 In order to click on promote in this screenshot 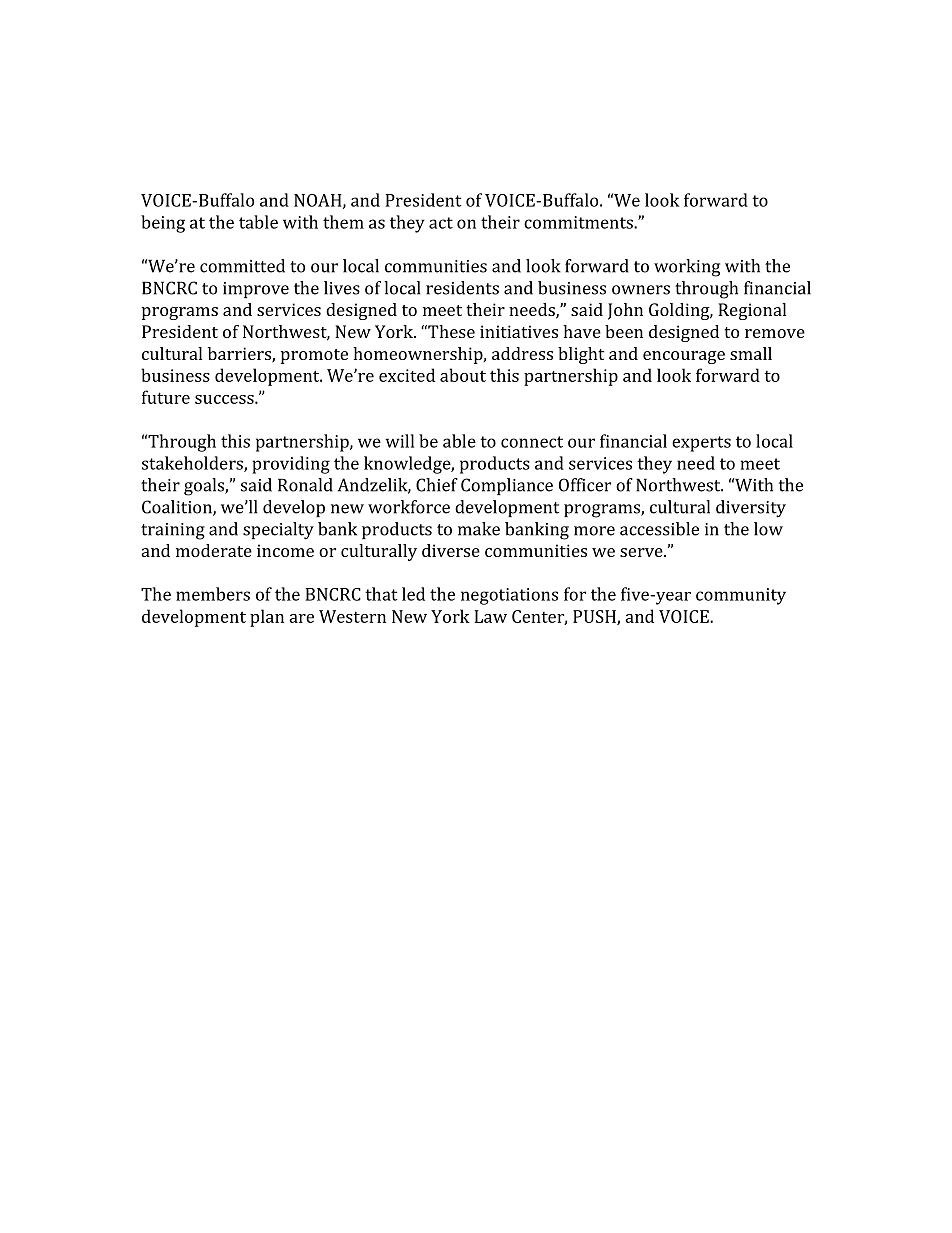, I will do `click(314, 356)`.
